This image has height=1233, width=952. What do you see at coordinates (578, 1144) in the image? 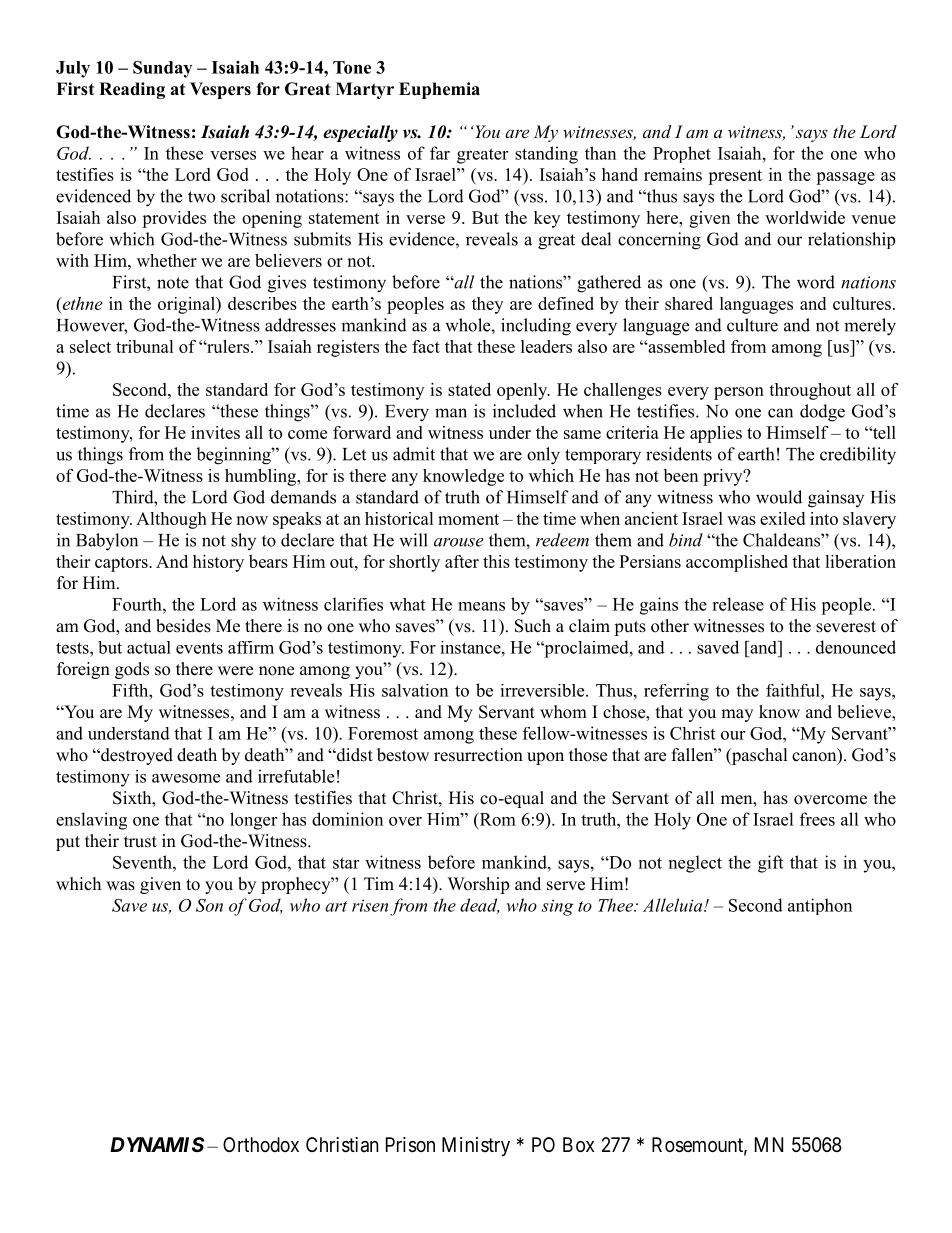
I see `Box` at bounding box center [578, 1144].
